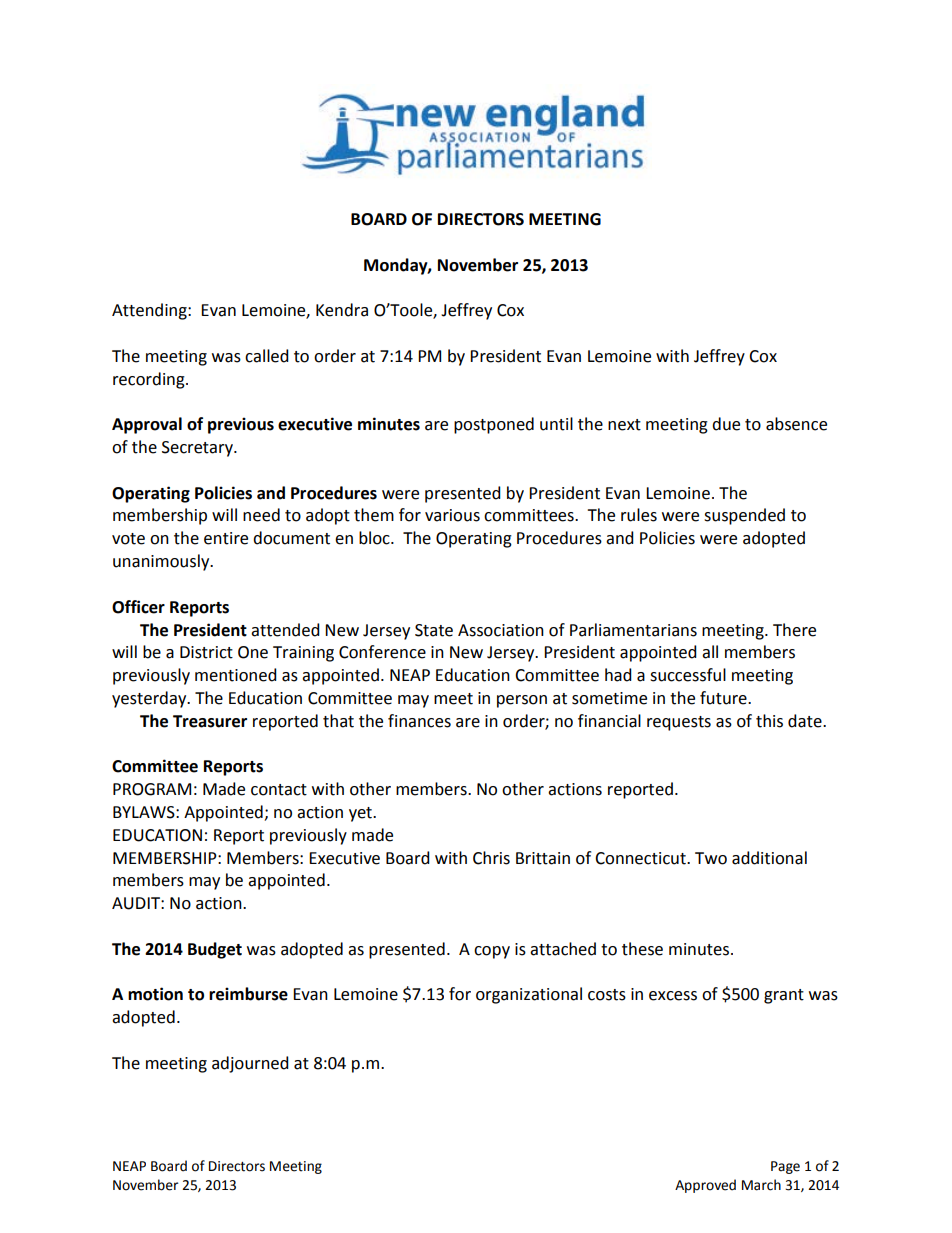  What do you see at coordinates (248, 994) in the document?
I see `reimburse` at bounding box center [248, 994].
